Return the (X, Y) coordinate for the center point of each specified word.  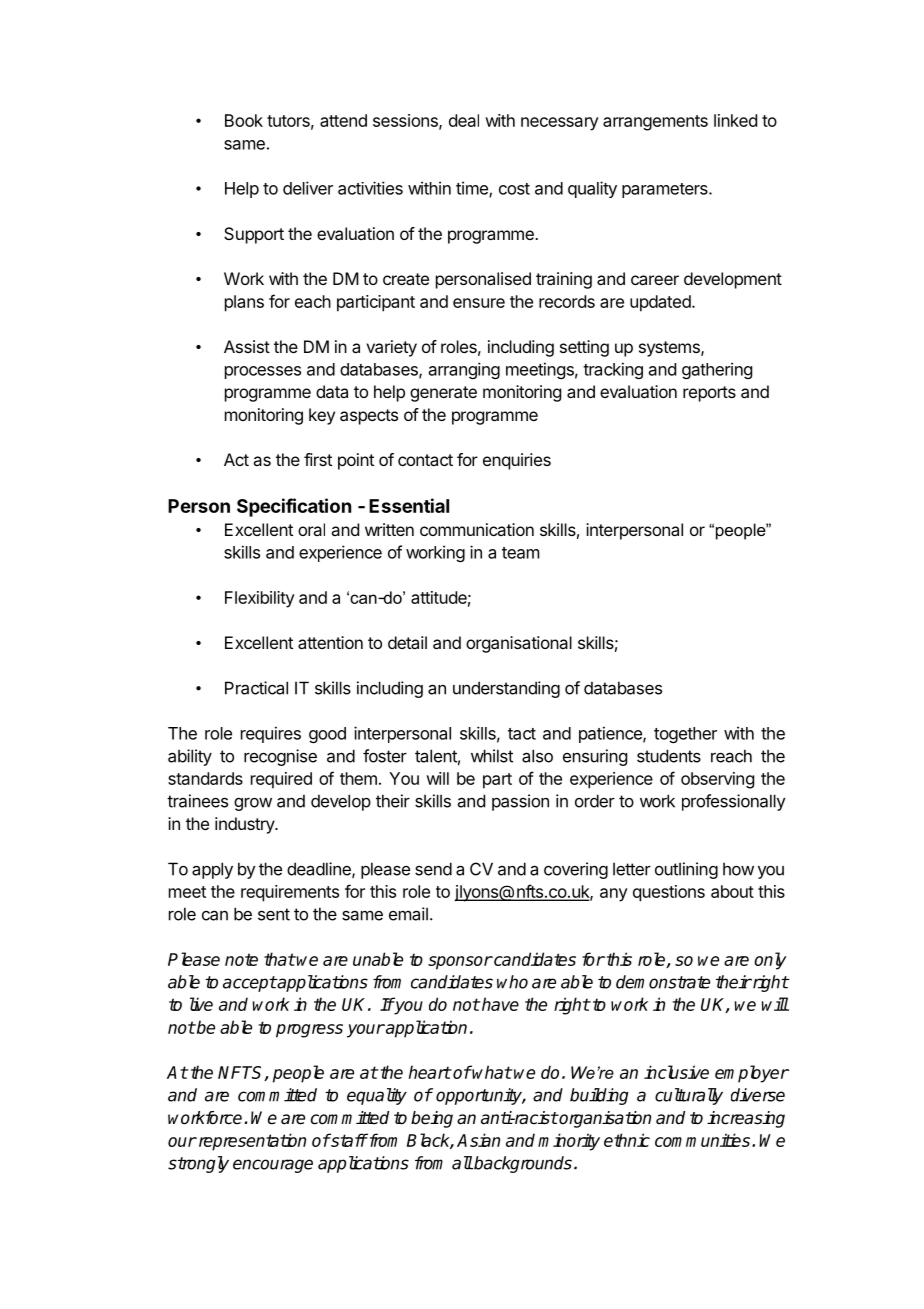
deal (464, 120)
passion (520, 802)
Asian (478, 1140)
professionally (734, 802)
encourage (273, 1166)
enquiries (517, 461)
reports (709, 394)
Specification (294, 507)
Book (244, 120)
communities (702, 1140)
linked (735, 120)
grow (253, 804)
